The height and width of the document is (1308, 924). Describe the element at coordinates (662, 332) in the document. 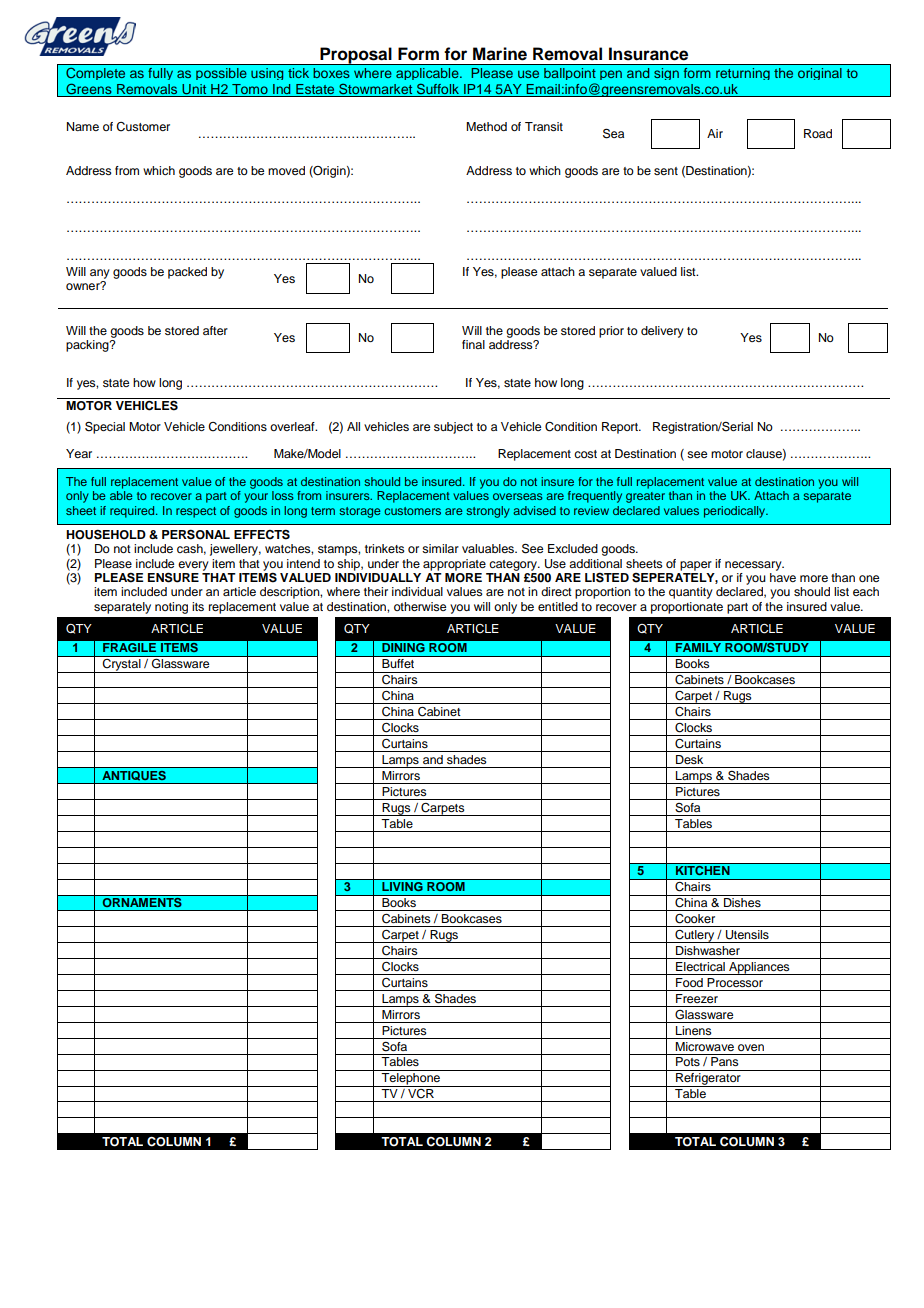

I see `delivery` at that location.
